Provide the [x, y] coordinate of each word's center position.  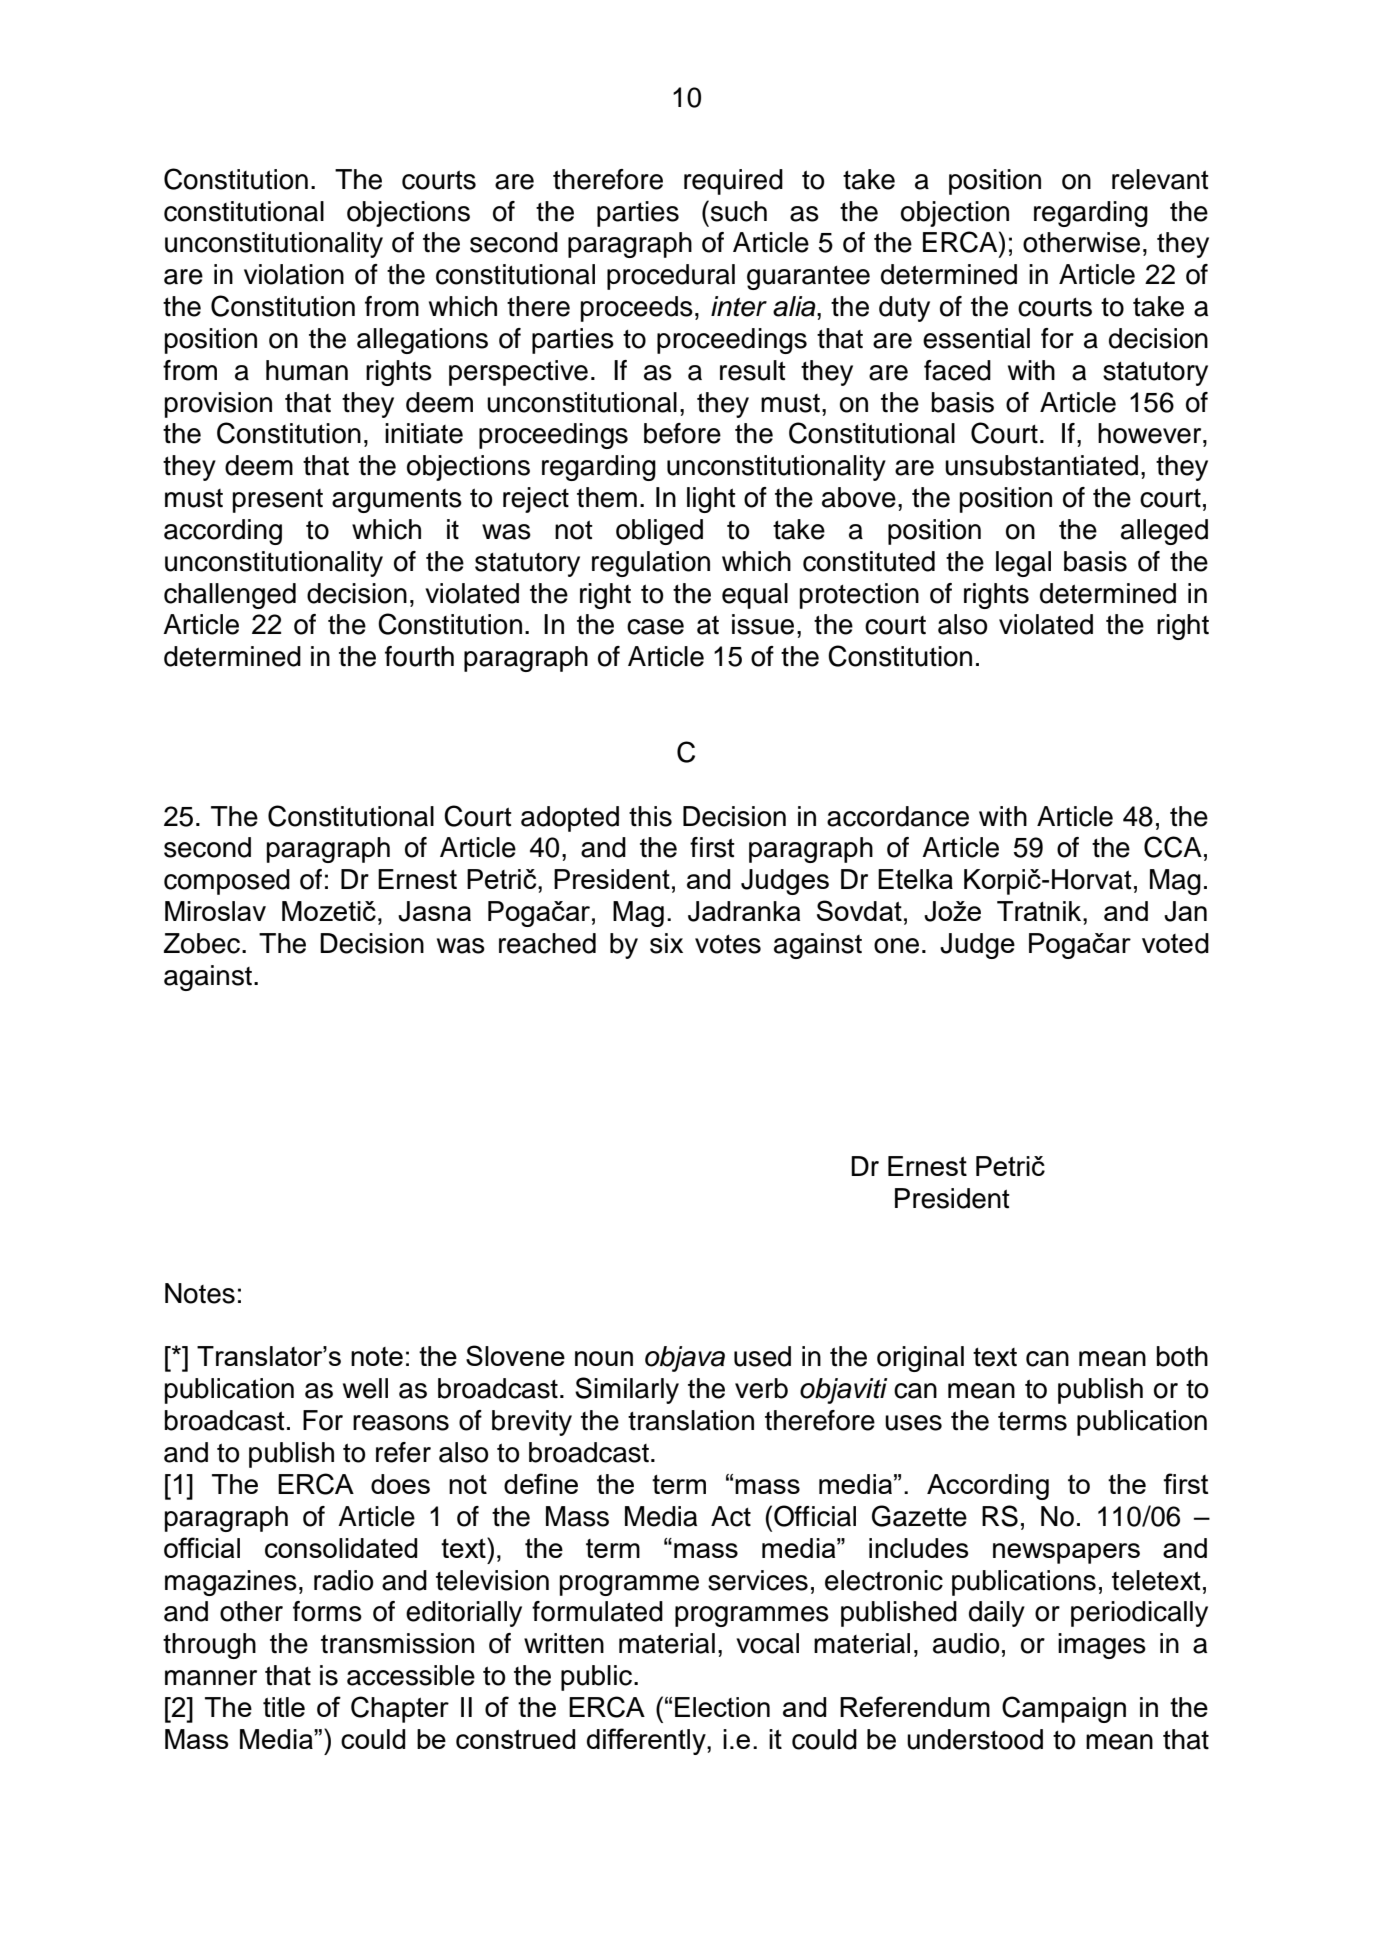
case [655, 627]
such [737, 211]
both [1182, 1356]
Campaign [1064, 1709]
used [762, 1356]
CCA [1173, 847]
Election [722, 1707]
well [365, 1388]
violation [294, 274]
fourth [419, 656]
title [284, 1707]
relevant [1160, 179]
